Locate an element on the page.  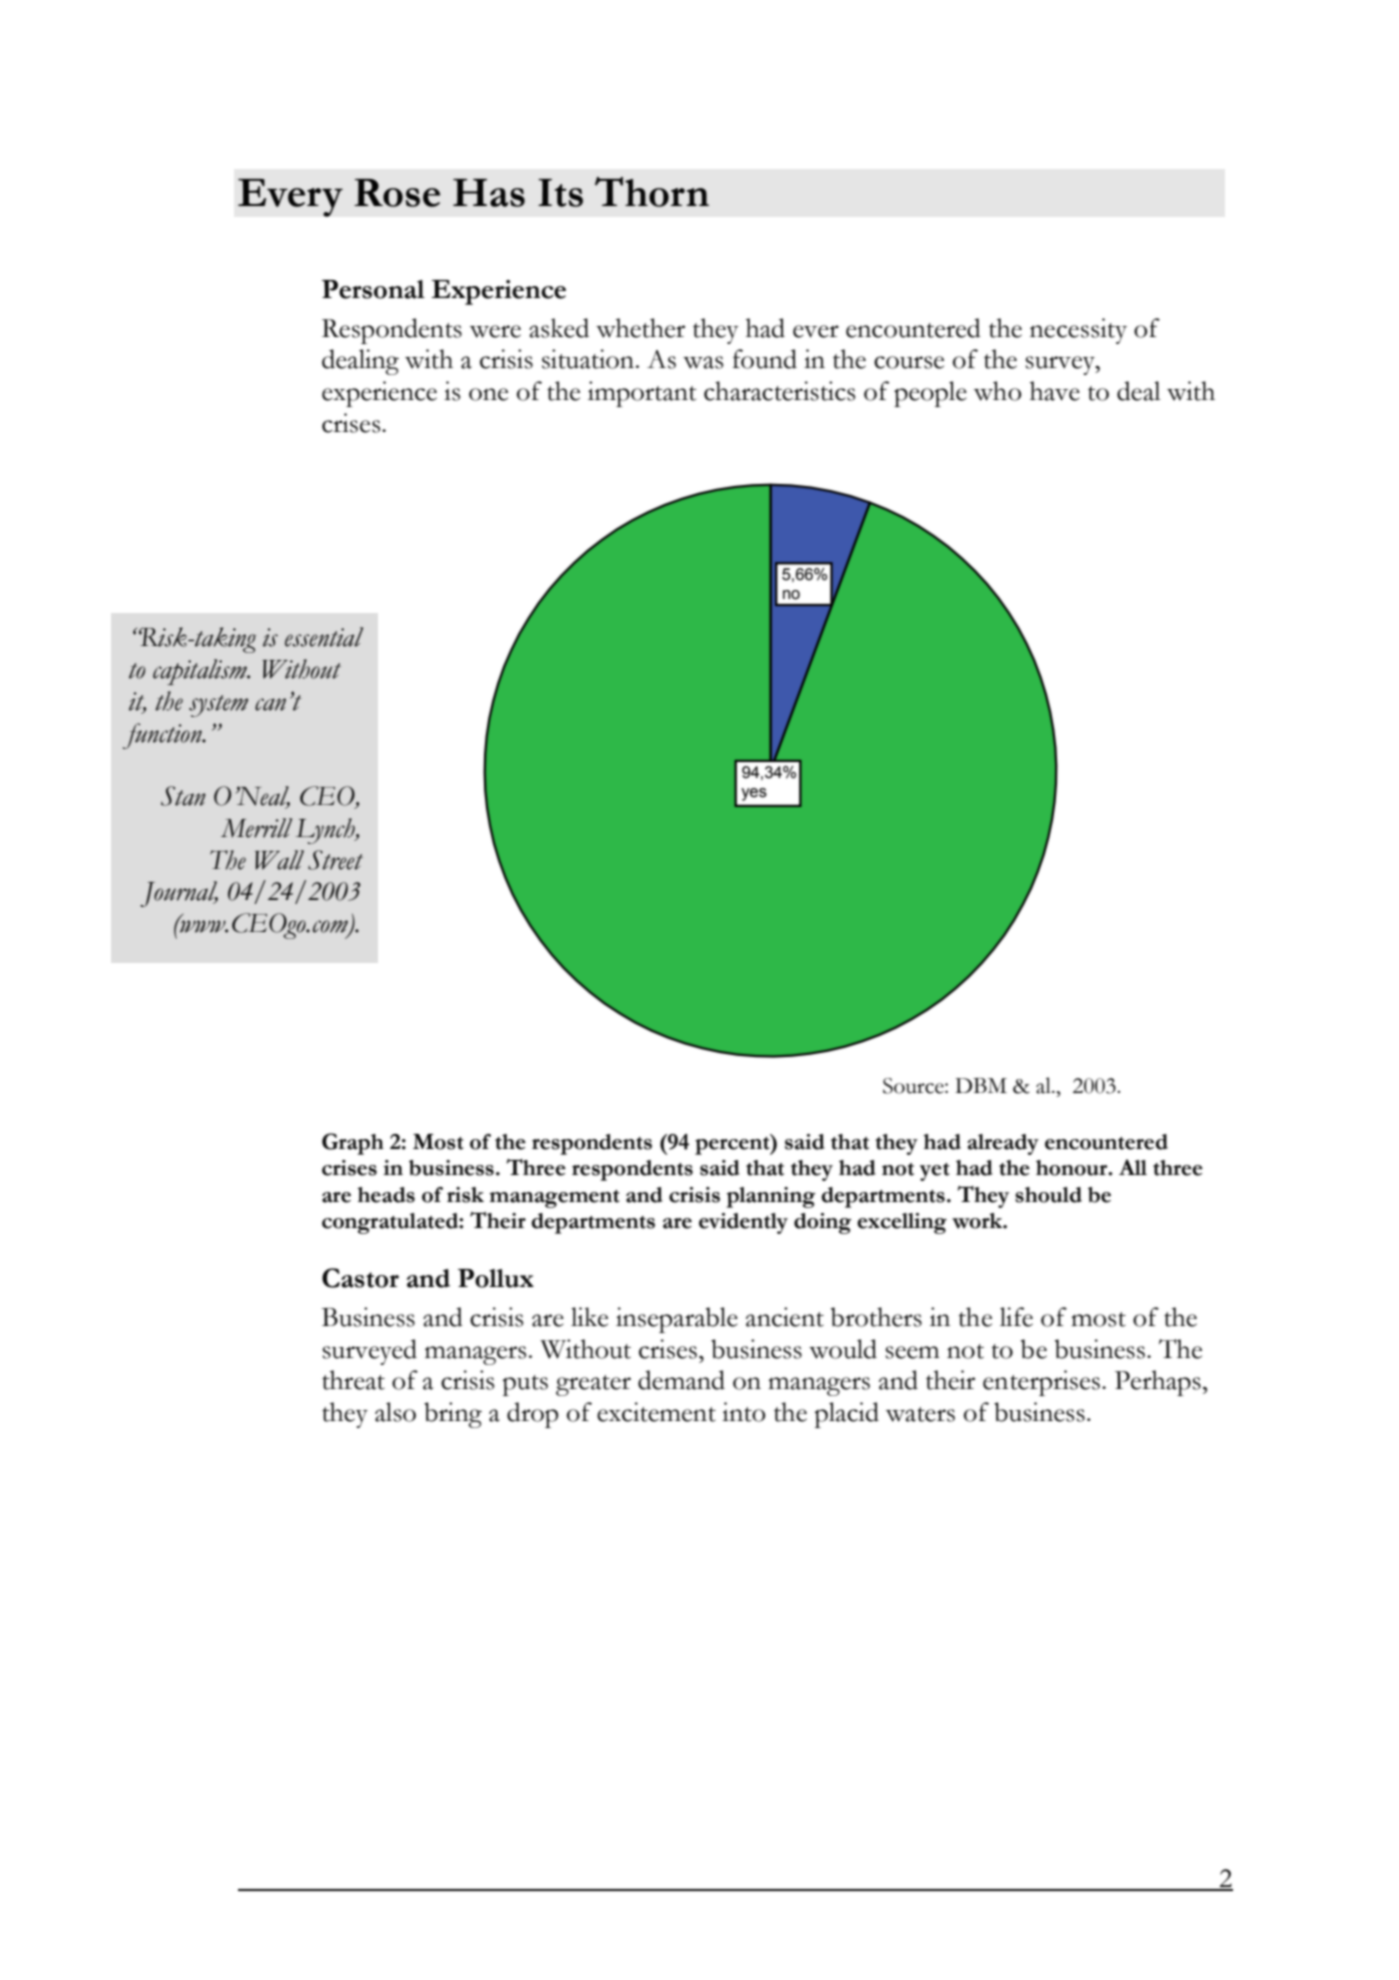
Rose is located at coordinates (397, 193).
